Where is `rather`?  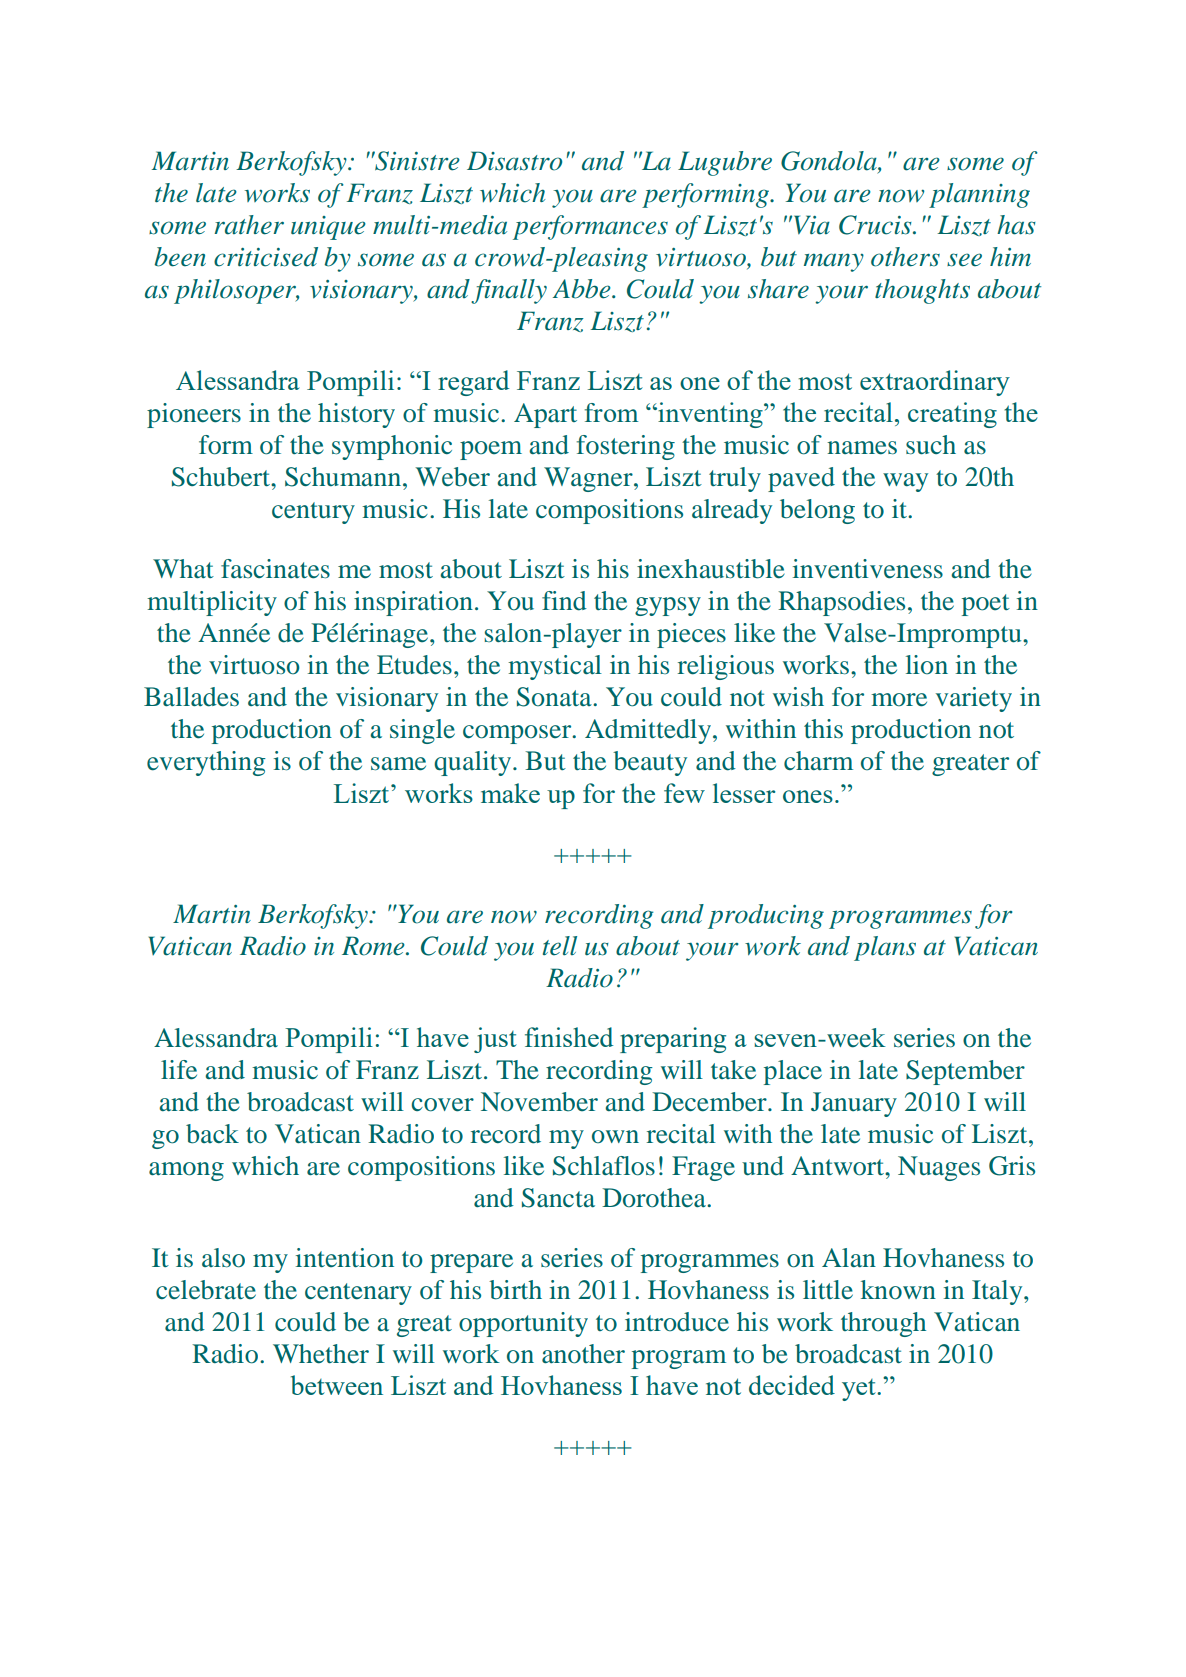
rather is located at coordinates (249, 225).
